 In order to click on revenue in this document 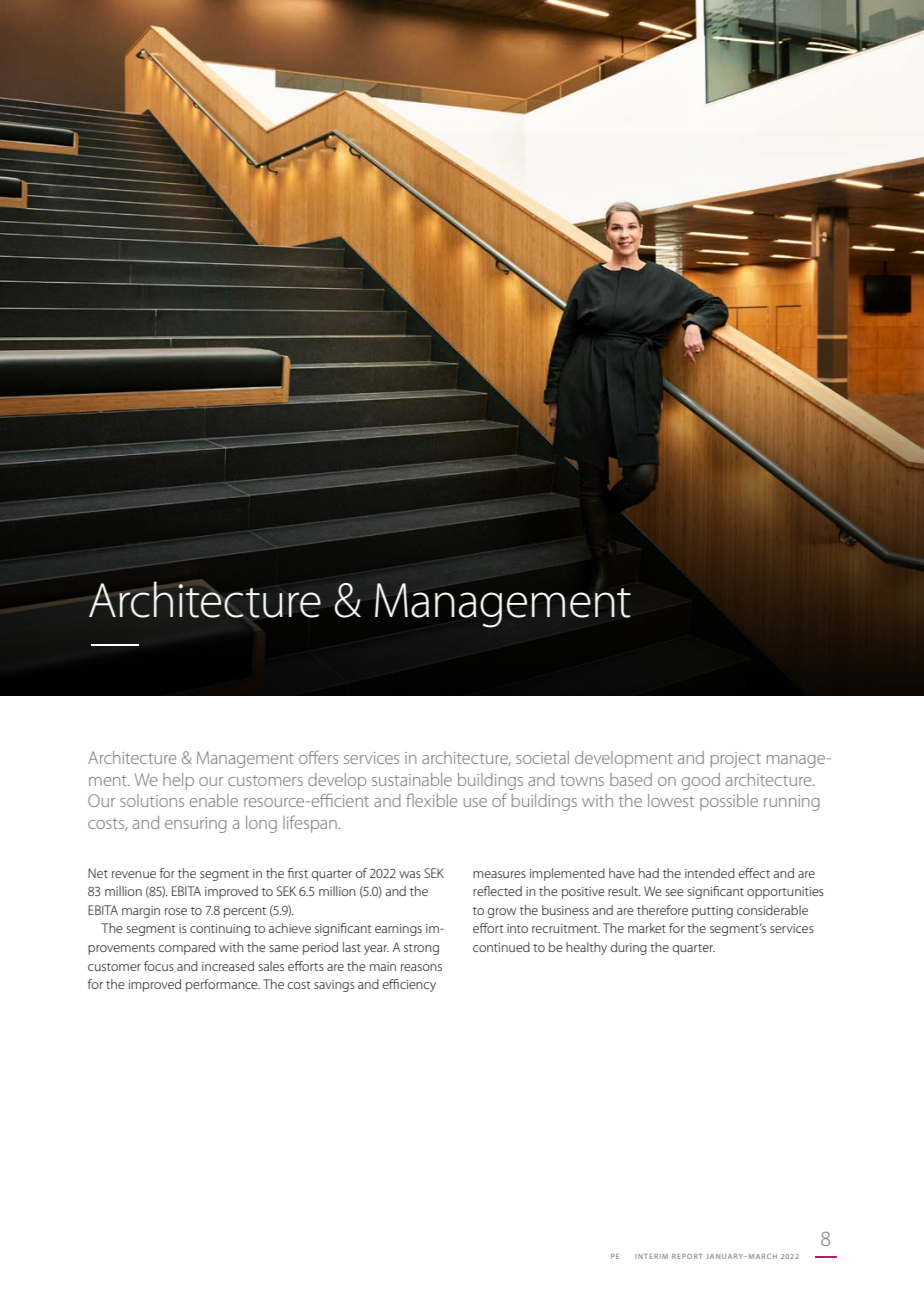, I will do `click(134, 874)`.
